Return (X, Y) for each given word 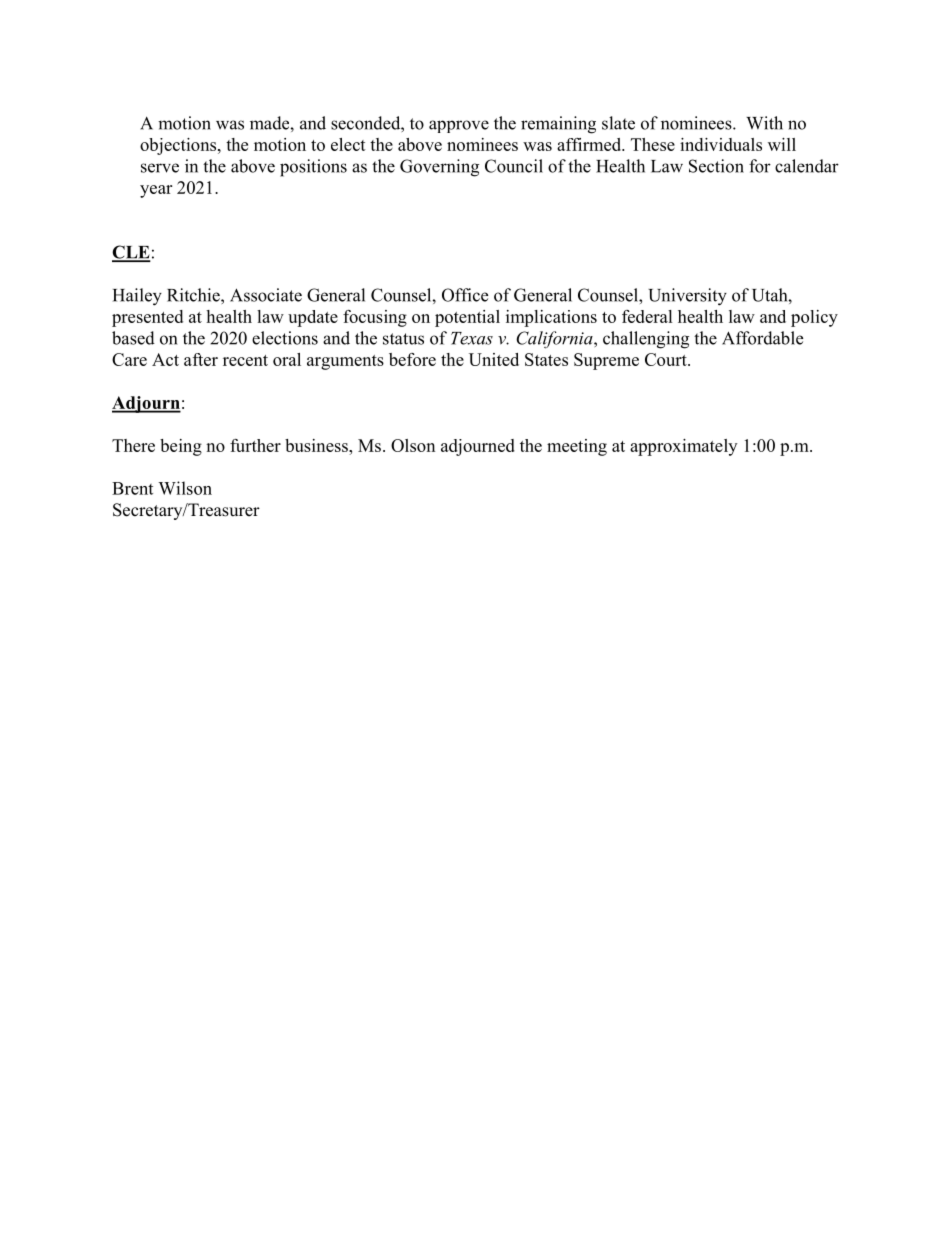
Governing (439, 168)
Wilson (185, 488)
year (156, 191)
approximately (683, 447)
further (255, 445)
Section (716, 166)
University (687, 297)
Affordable (762, 338)
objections (179, 146)
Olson (413, 445)
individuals (721, 144)
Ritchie (194, 295)
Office (465, 295)
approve (459, 126)
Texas (472, 338)
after (201, 359)
